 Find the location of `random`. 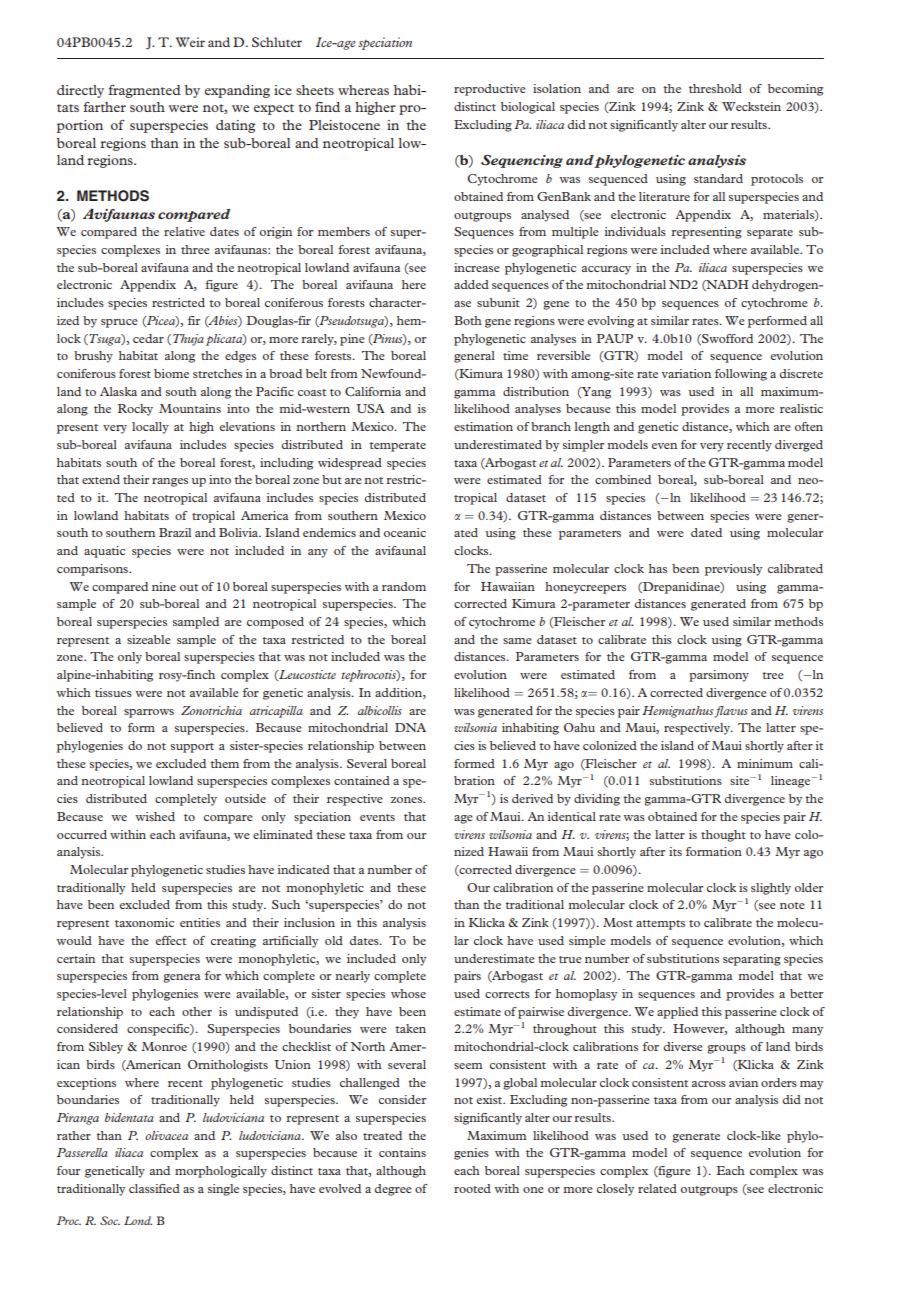

random is located at coordinates (404, 586).
